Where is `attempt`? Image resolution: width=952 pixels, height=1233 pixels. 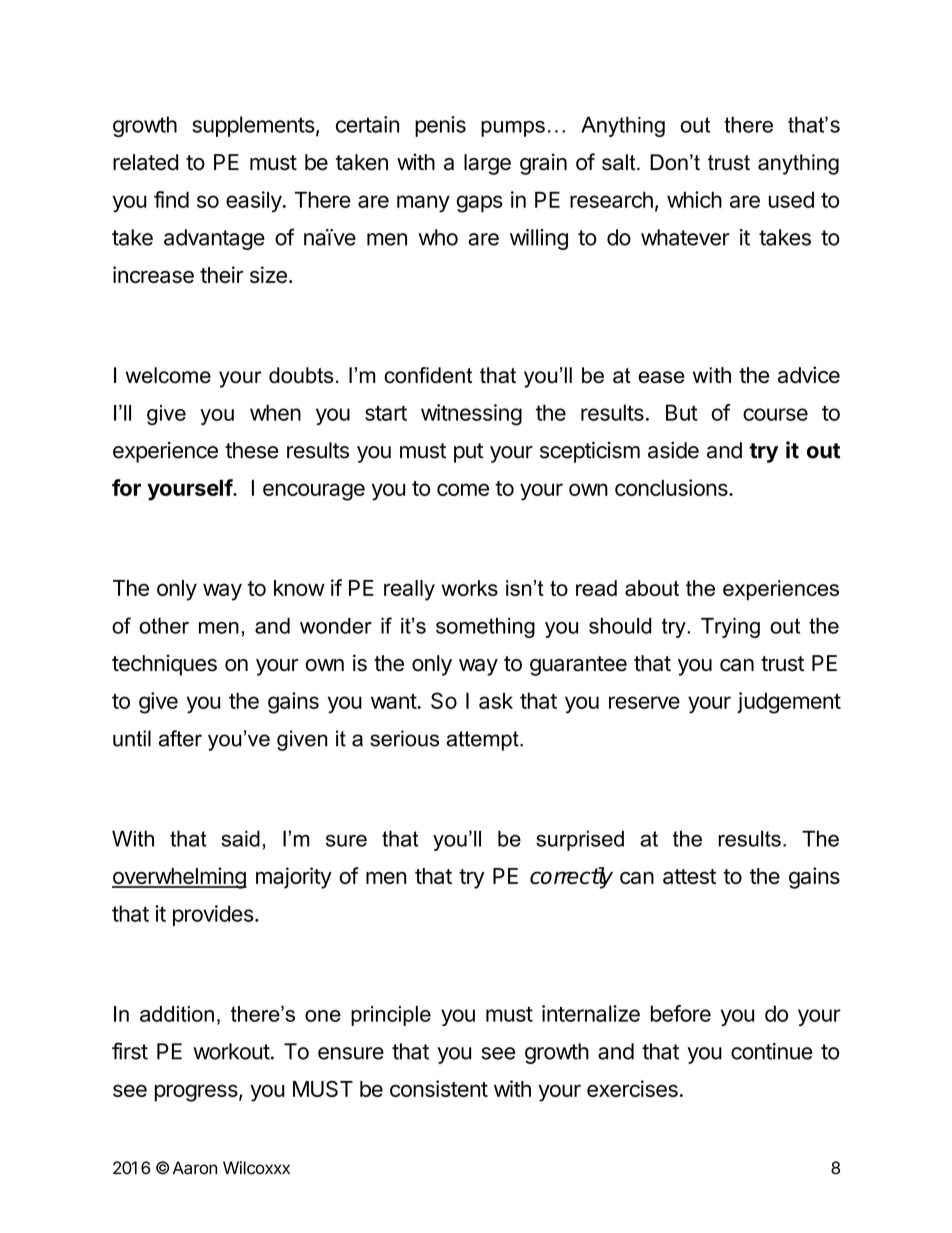
attempt is located at coordinates (483, 741).
